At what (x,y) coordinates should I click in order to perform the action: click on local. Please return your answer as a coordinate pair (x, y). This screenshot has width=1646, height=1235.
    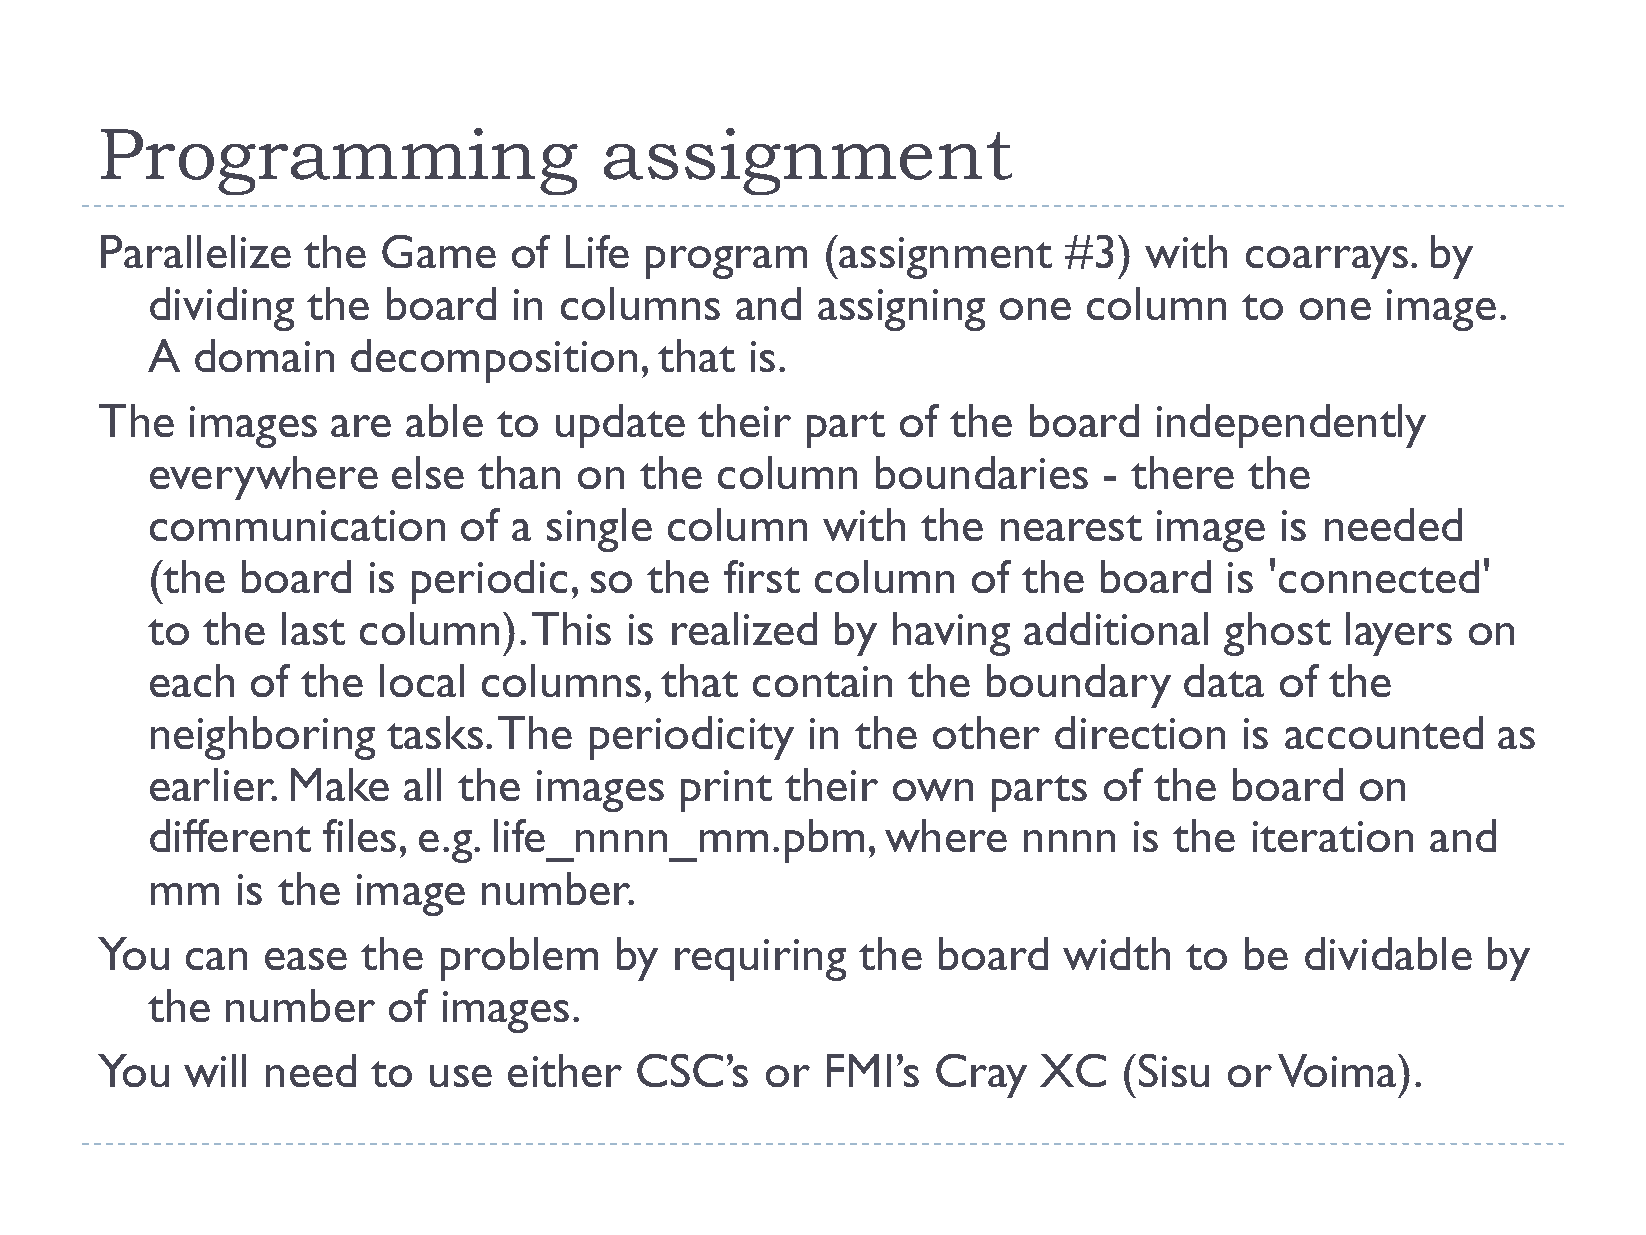
    Looking at the image, I should click on (422, 680).
